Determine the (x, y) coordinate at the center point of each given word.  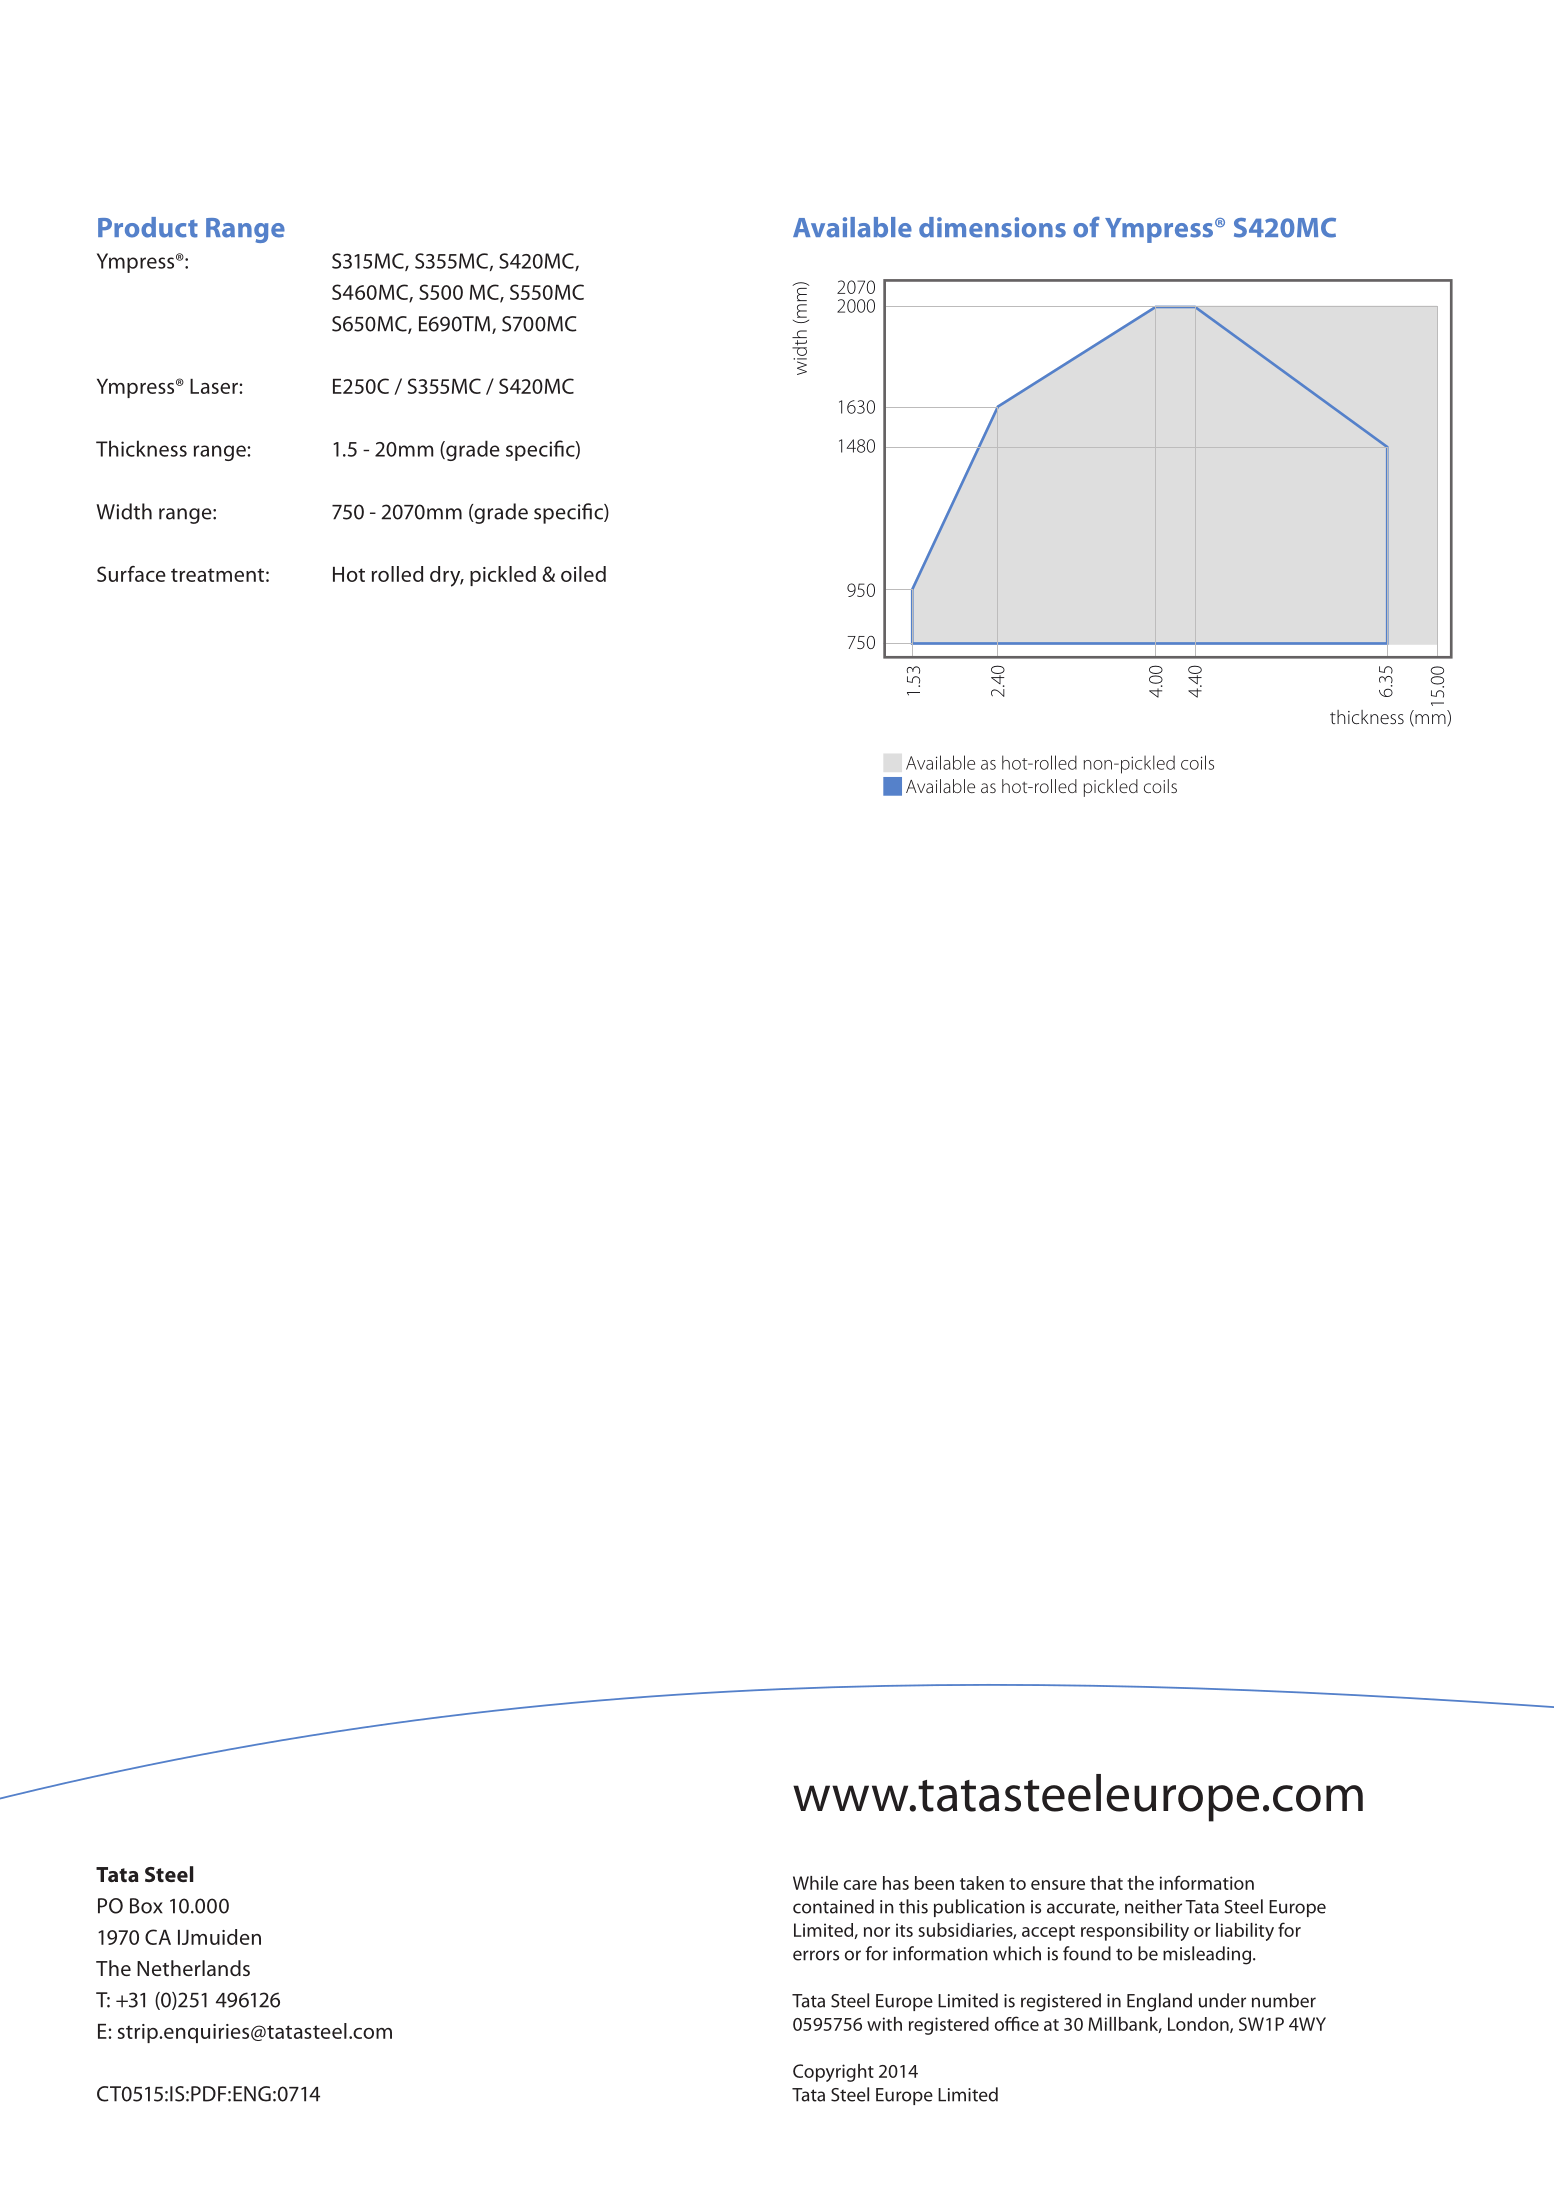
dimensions (992, 227)
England (1159, 2002)
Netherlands (193, 1968)
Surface (131, 574)
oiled (583, 574)
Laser (215, 386)
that (1106, 1883)
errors (816, 1955)
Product (148, 227)
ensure (1058, 1885)
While (815, 1883)
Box (146, 1906)
